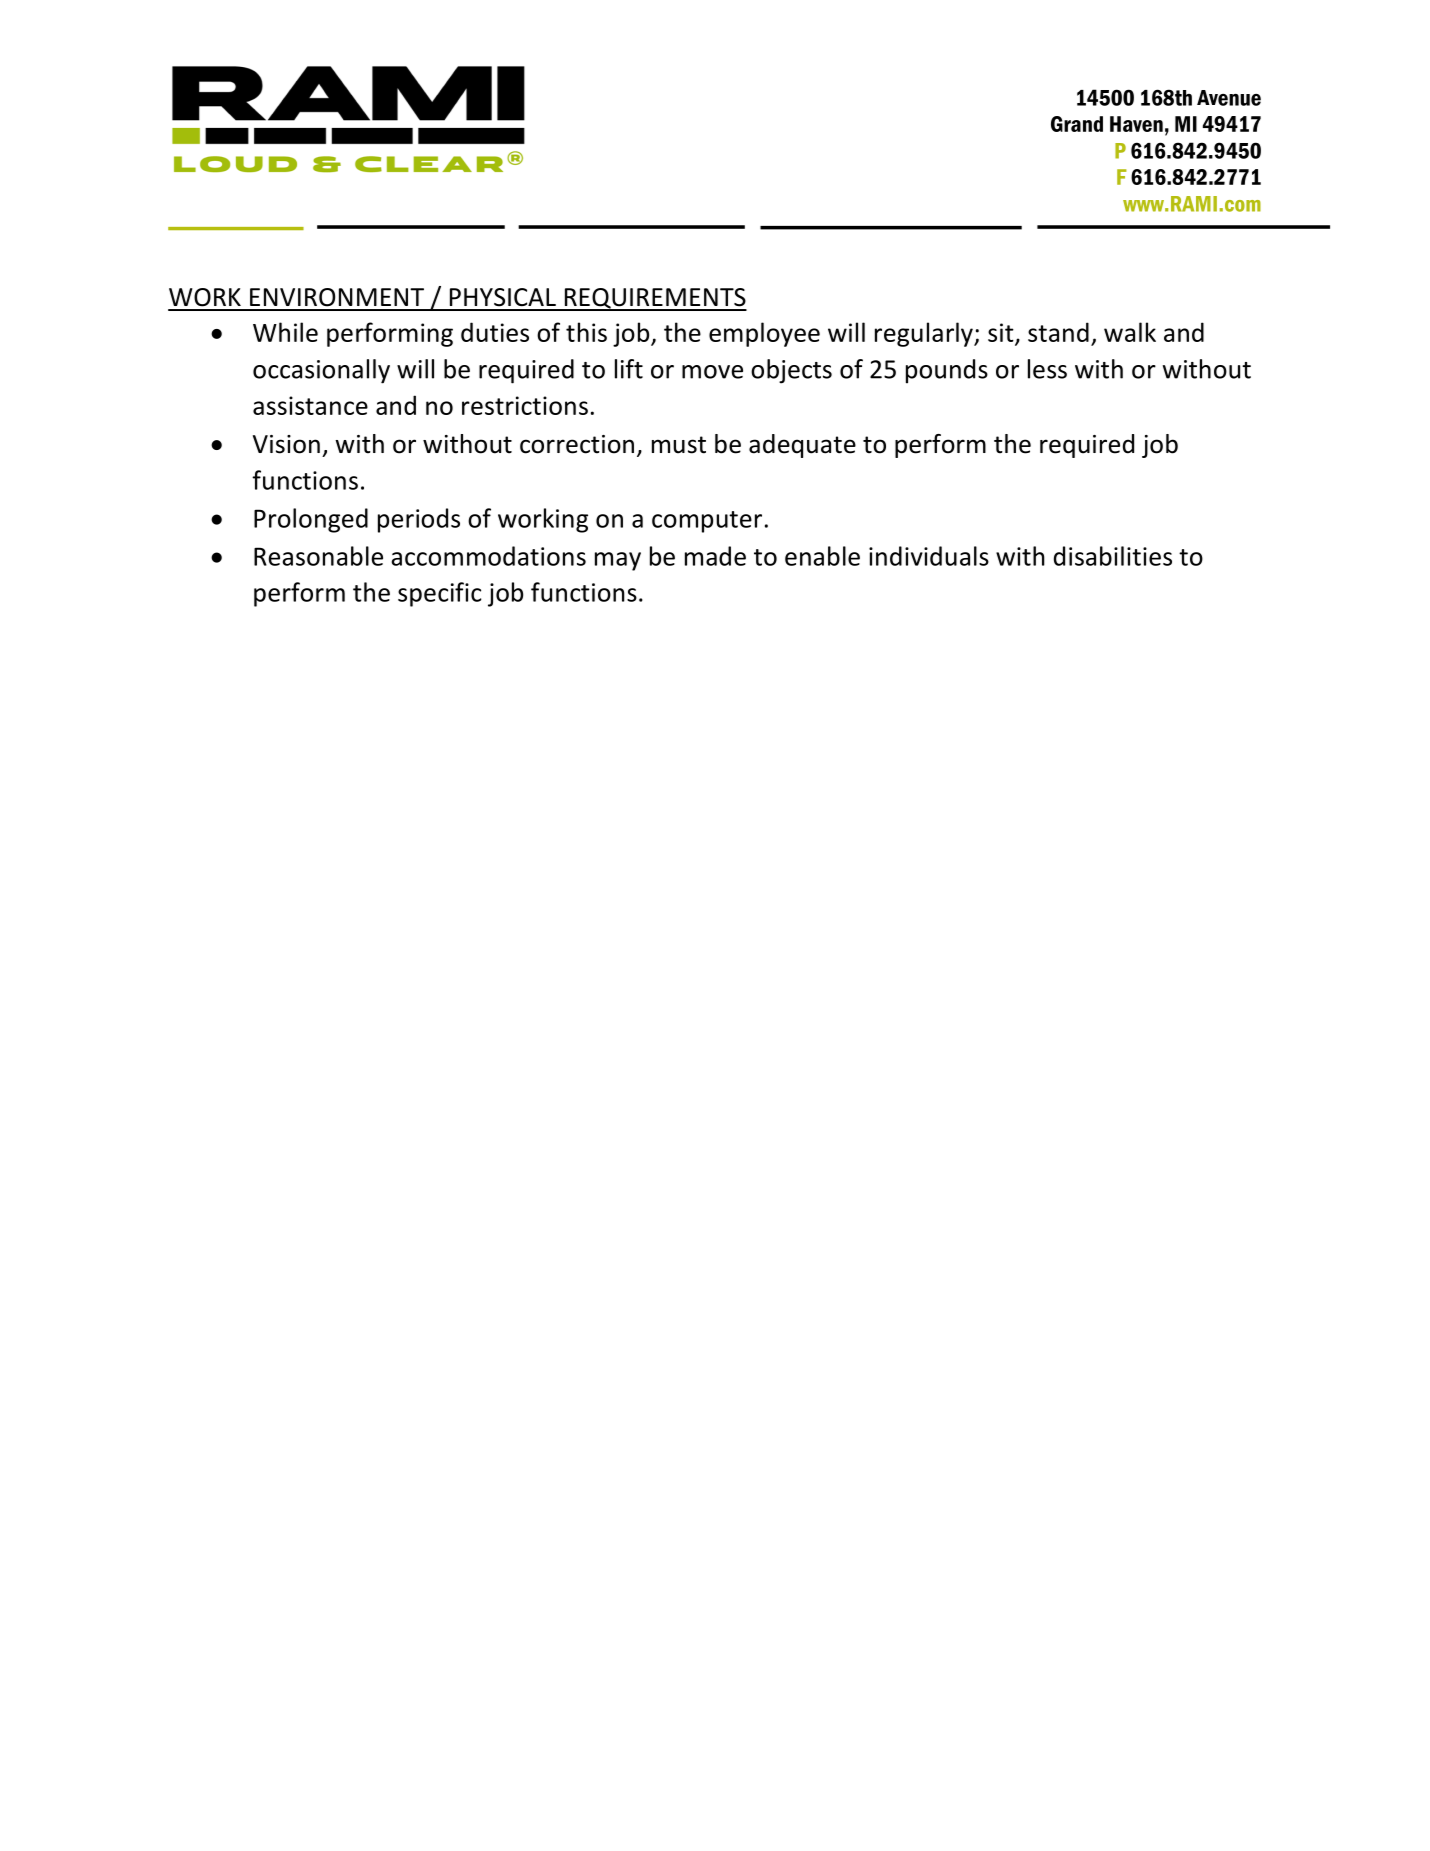  I want to click on Grand, so click(1077, 124).
